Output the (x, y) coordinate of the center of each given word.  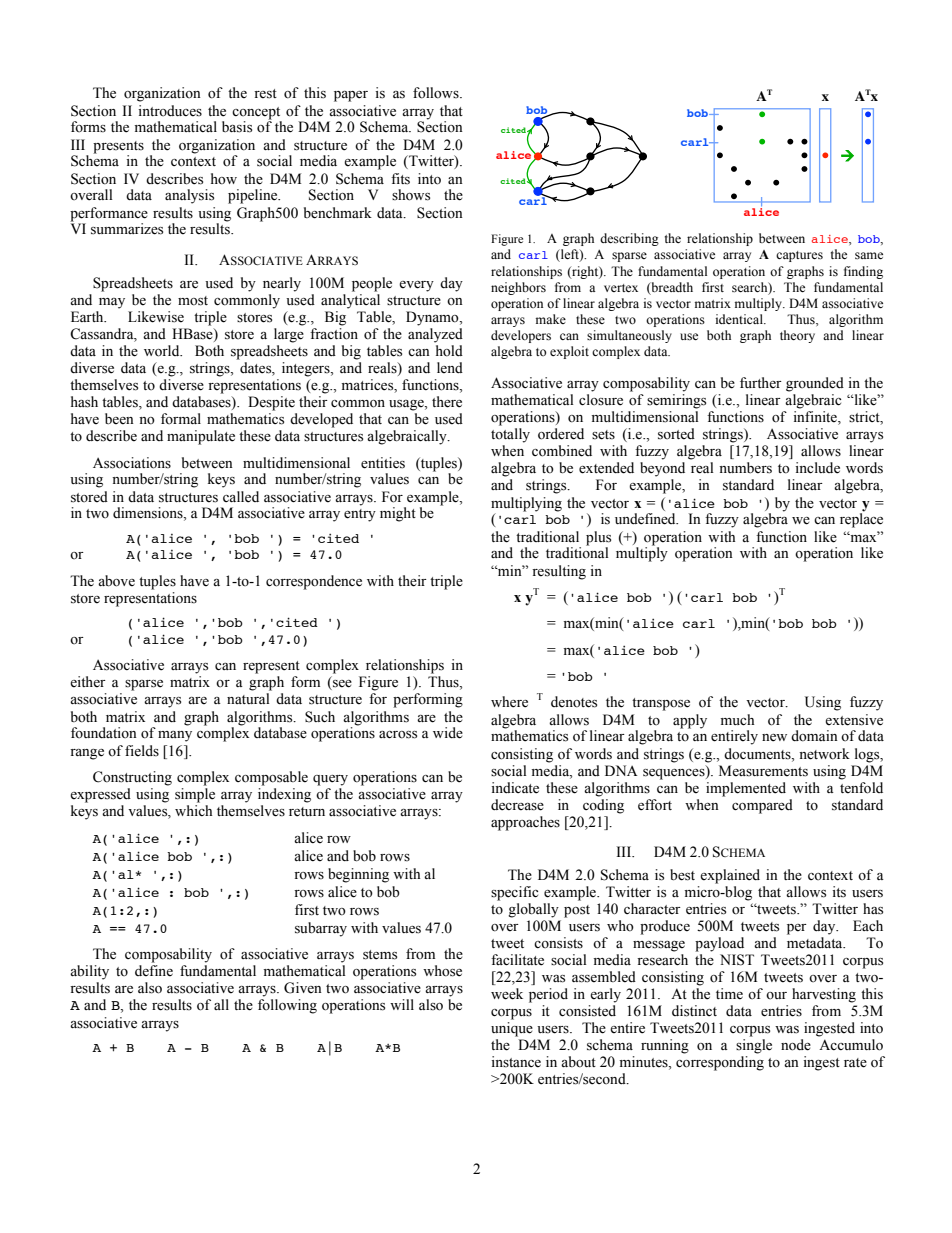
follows (437, 93)
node (796, 1045)
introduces (170, 111)
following (287, 1006)
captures (799, 256)
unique (512, 1029)
